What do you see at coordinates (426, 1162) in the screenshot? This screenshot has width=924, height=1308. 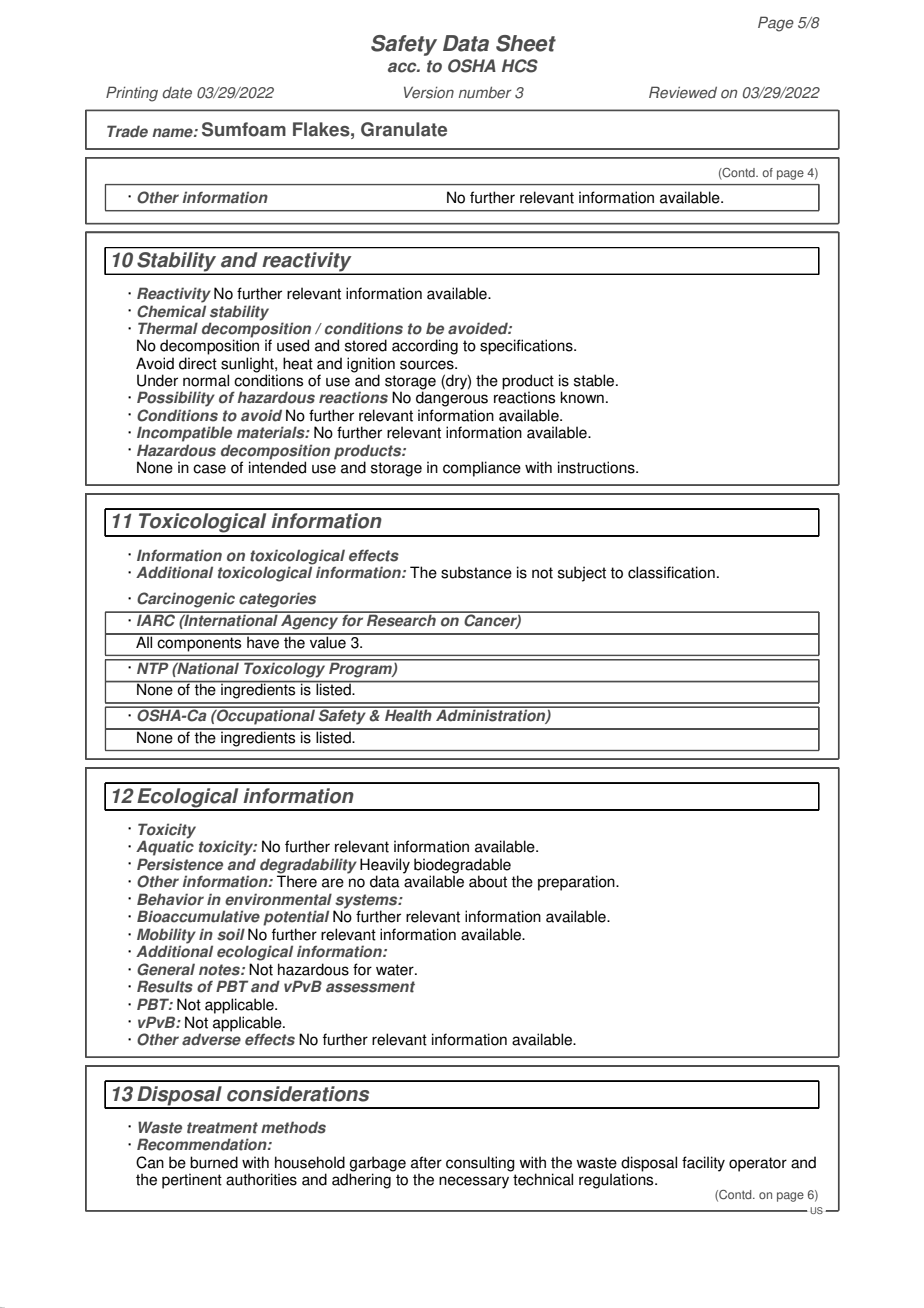 I see `after` at bounding box center [426, 1162].
